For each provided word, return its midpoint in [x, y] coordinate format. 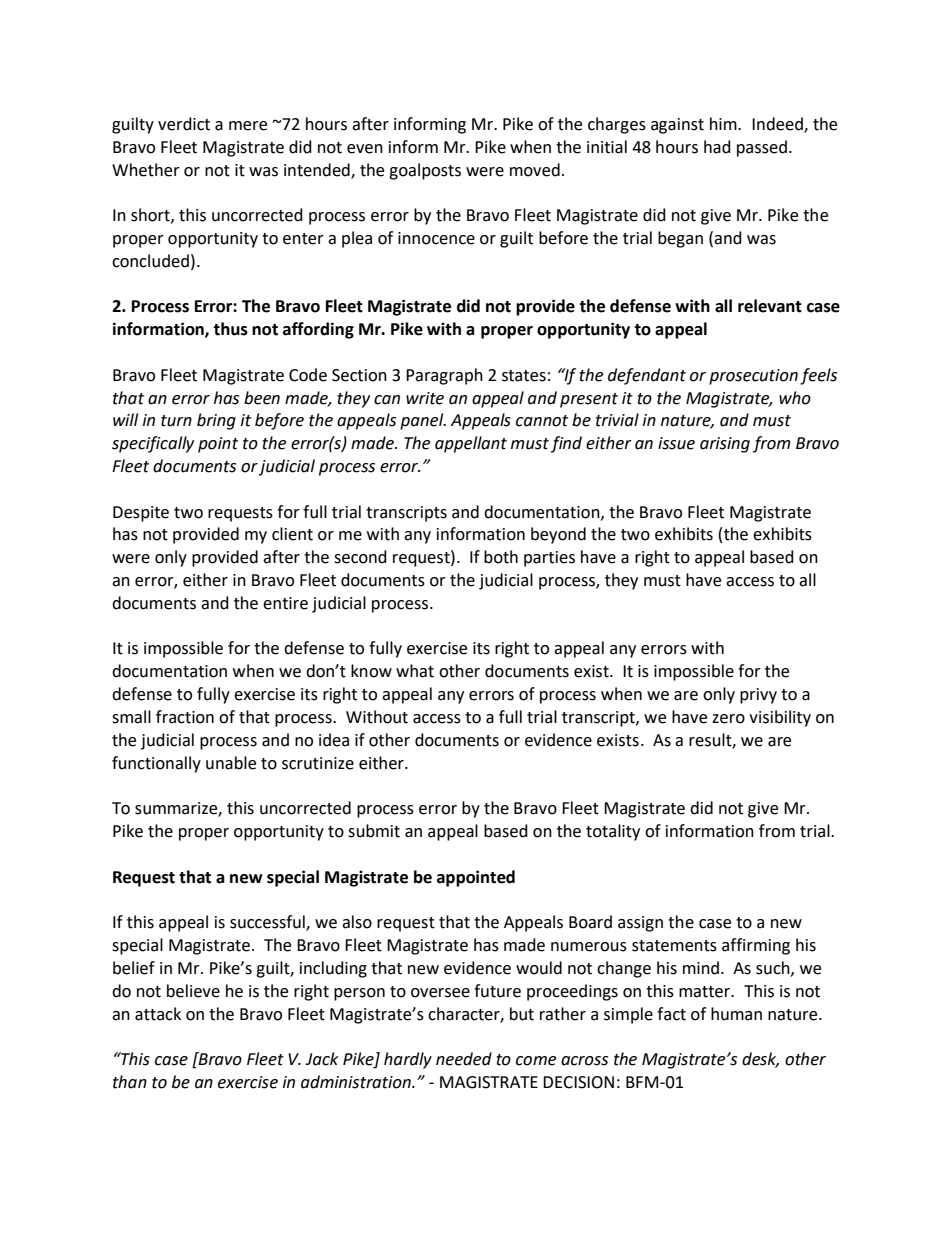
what [415, 671]
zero [728, 719]
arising [725, 445]
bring [216, 421]
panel [423, 421]
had [717, 147]
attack [158, 1014]
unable [231, 763]
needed [464, 1059]
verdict [184, 124]
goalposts [425, 171]
